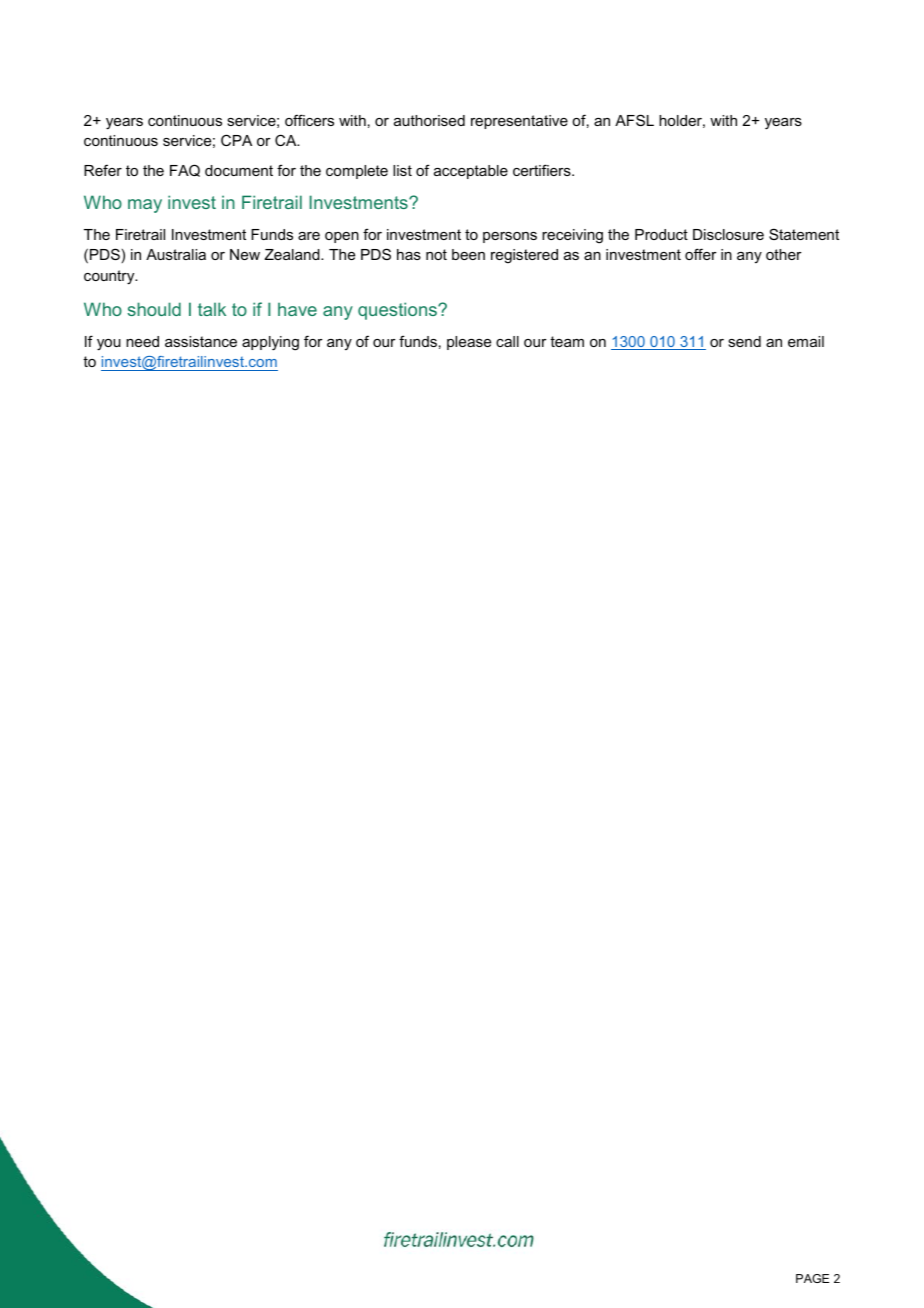  I want to click on acceptable, so click(471, 172).
